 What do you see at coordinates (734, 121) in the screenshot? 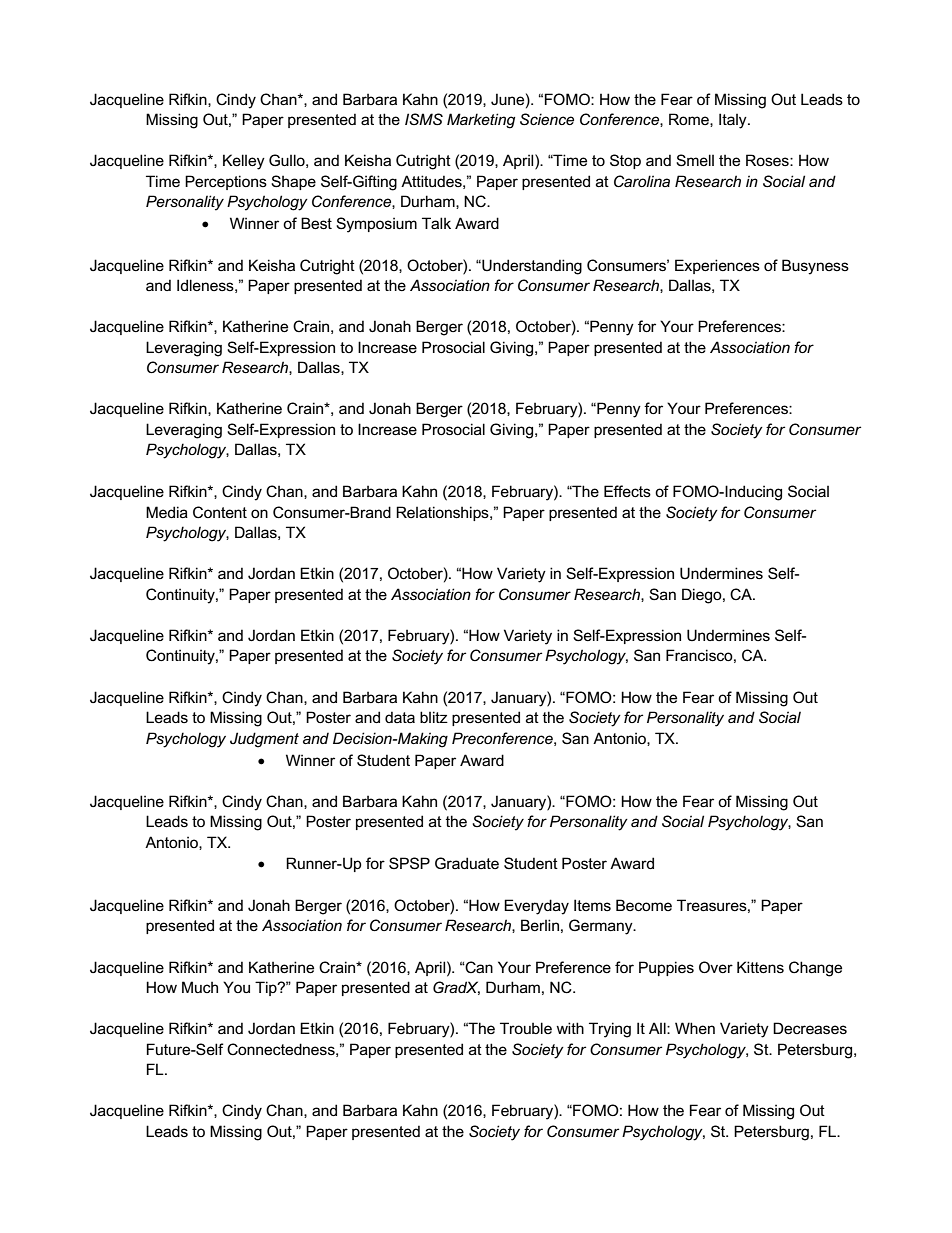
I see `Italy` at bounding box center [734, 121].
